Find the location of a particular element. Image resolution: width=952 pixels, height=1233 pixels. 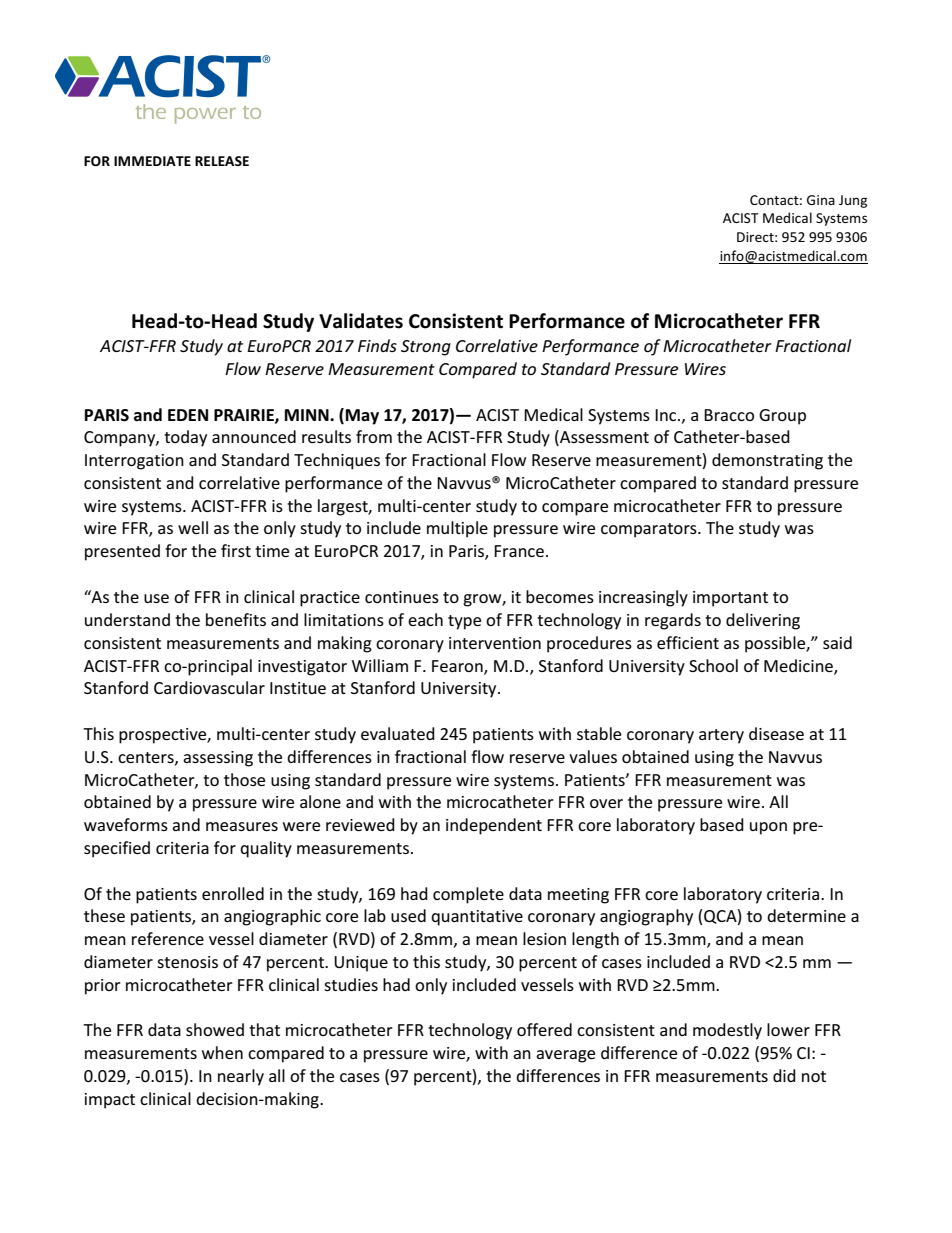

when is located at coordinates (222, 1052).
